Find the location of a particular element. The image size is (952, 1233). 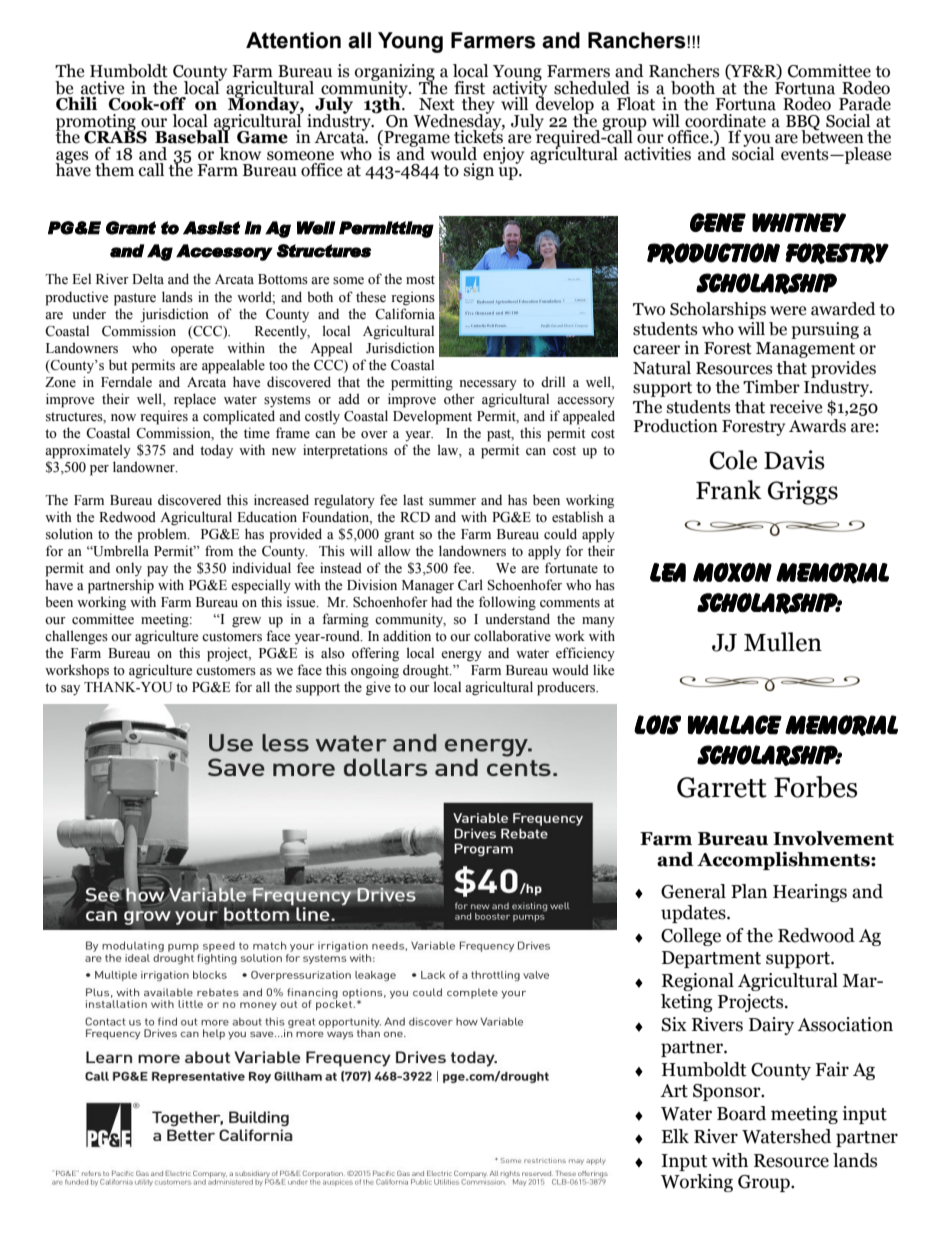

Elk is located at coordinates (675, 1136).
